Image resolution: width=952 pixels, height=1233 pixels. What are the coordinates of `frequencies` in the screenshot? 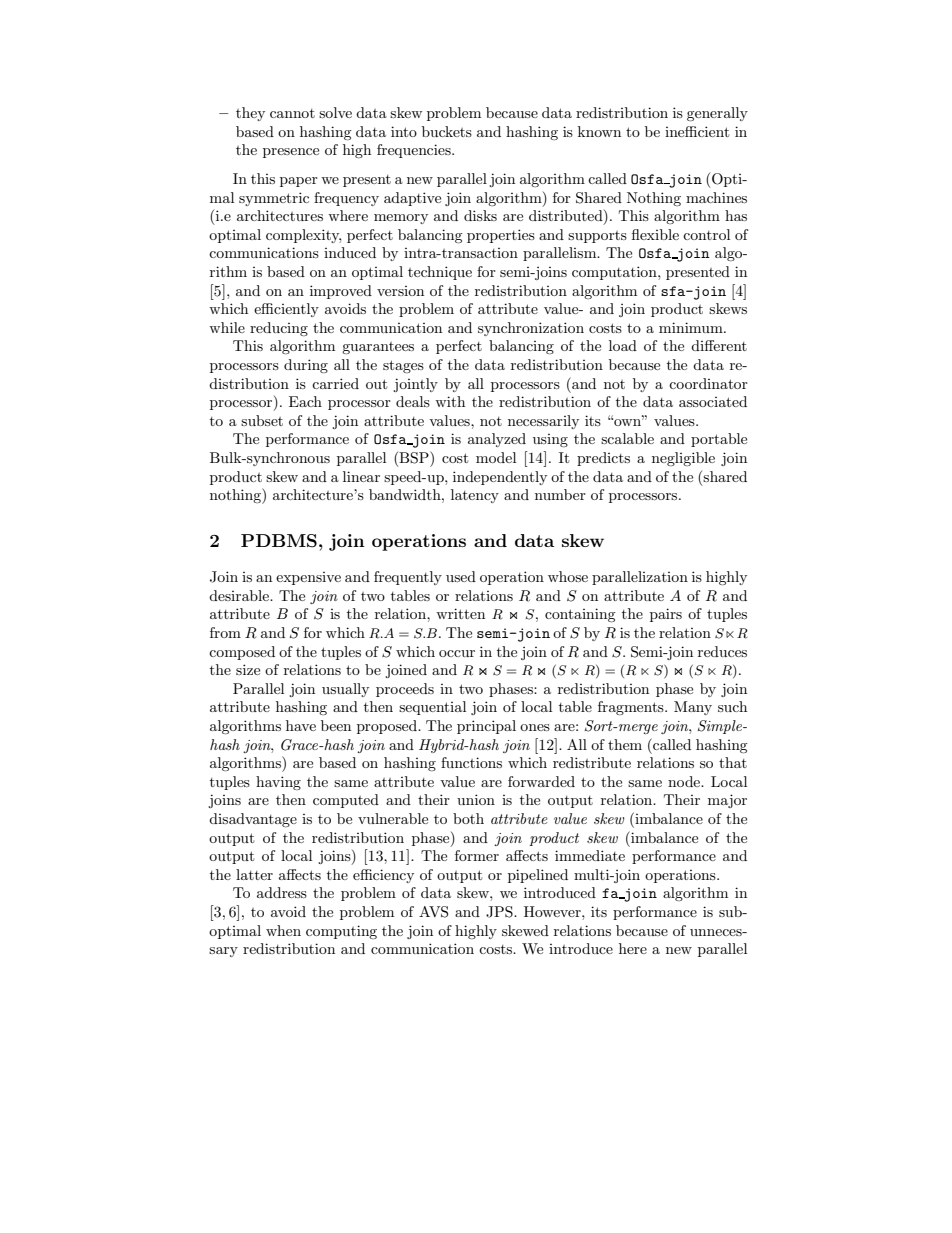 It's located at (415, 151).
